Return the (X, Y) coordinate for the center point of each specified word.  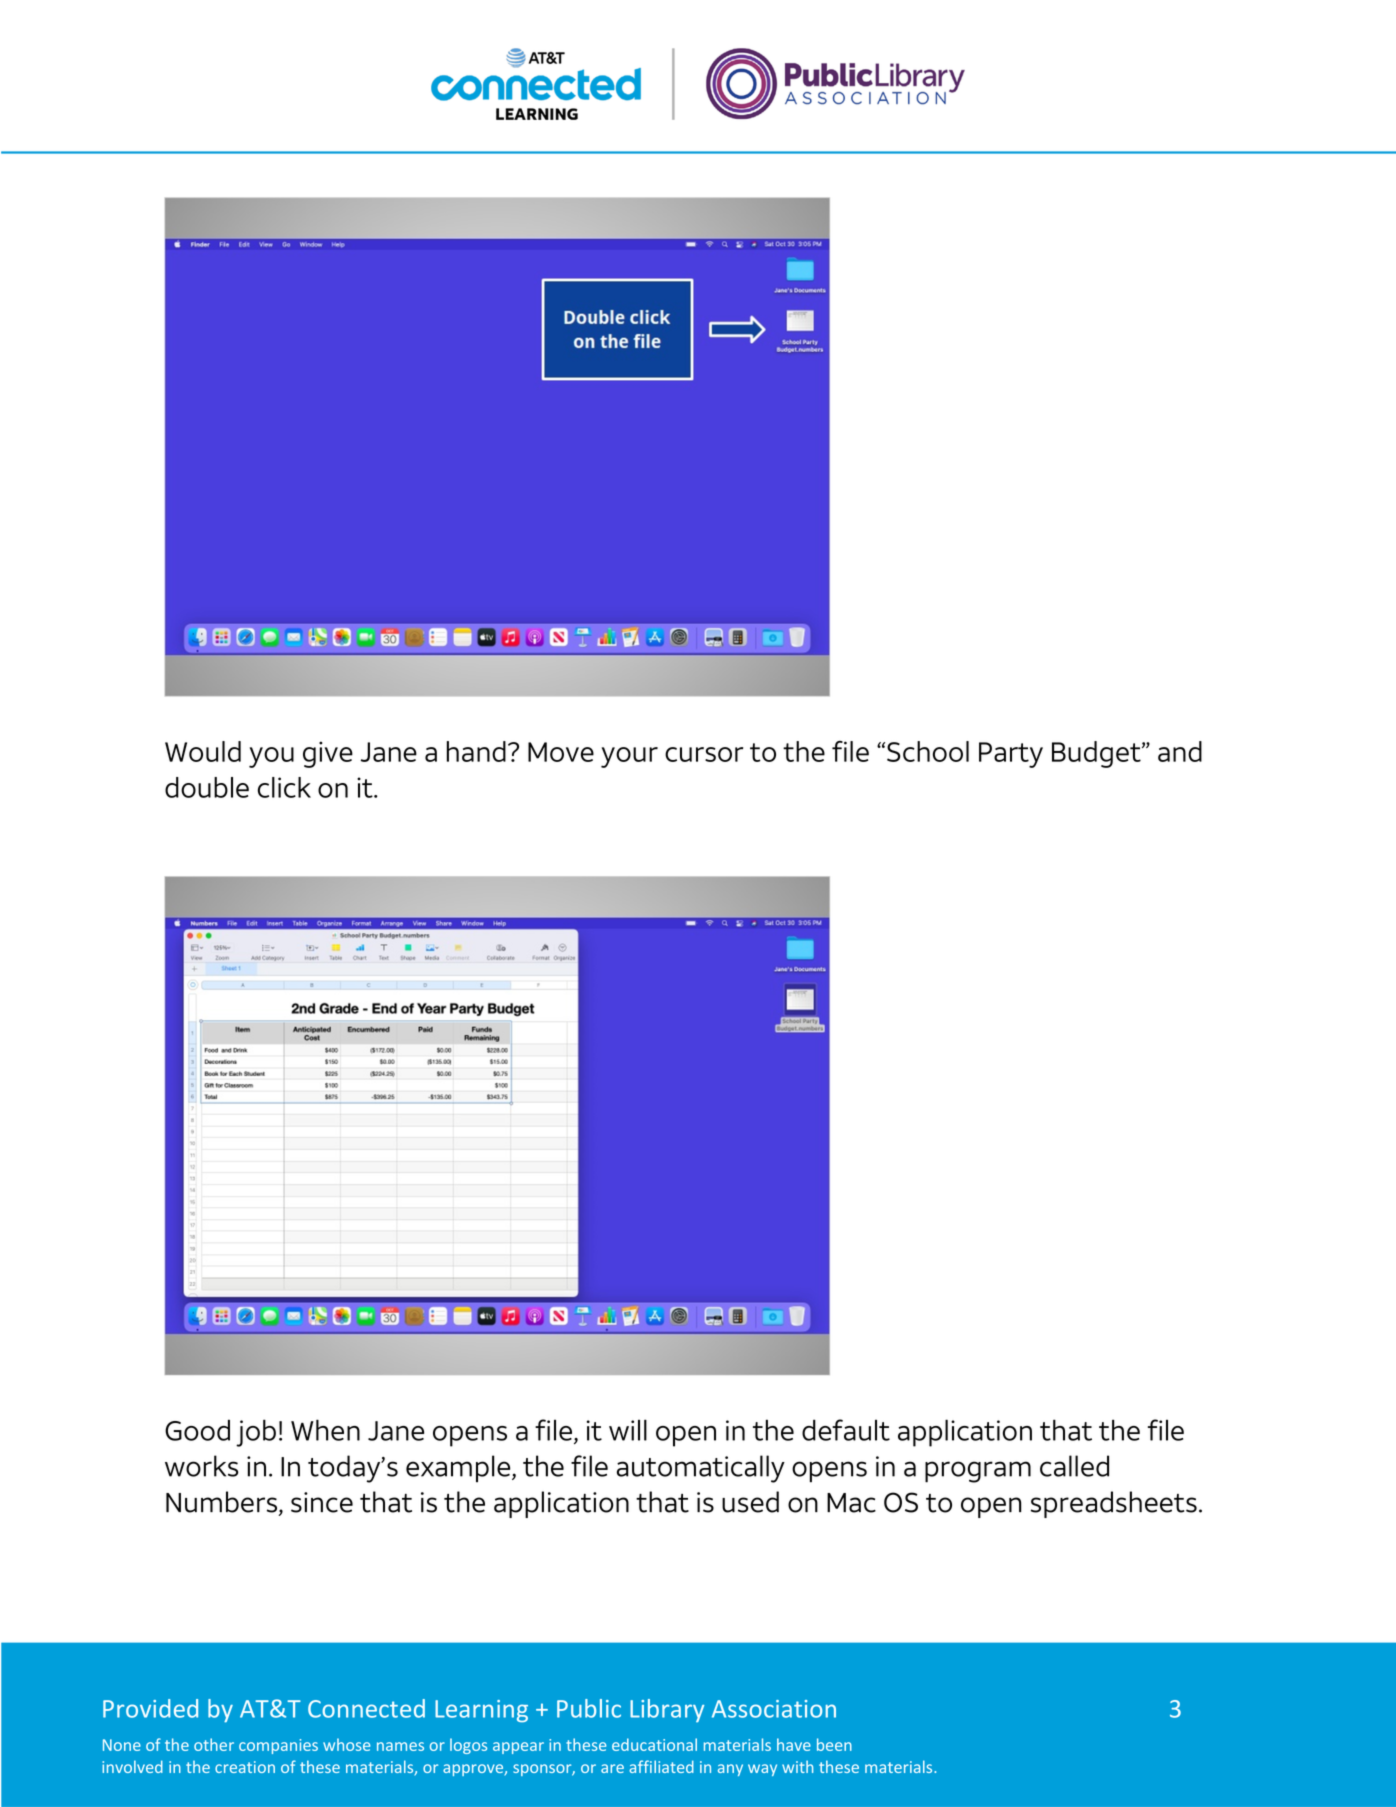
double (207, 787)
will (628, 1430)
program (978, 1472)
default (846, 1430)
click (284, 787)
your (629, 757)
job (256, 1433)
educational (654, 1744)
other (214, 1744)
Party (1011, 755)
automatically (701, 1469)
